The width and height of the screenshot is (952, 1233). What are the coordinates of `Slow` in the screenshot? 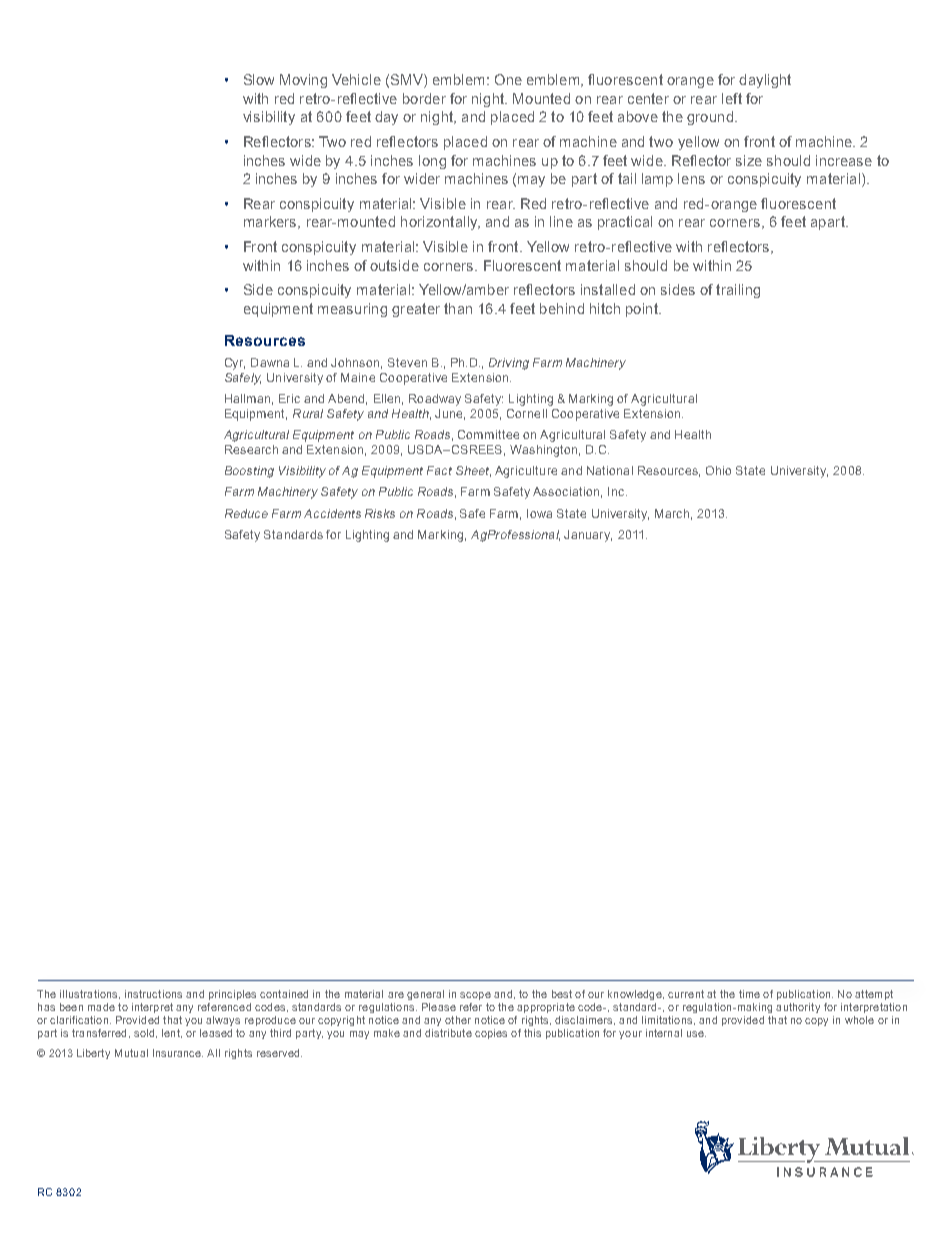 It's located at (259, 79).
